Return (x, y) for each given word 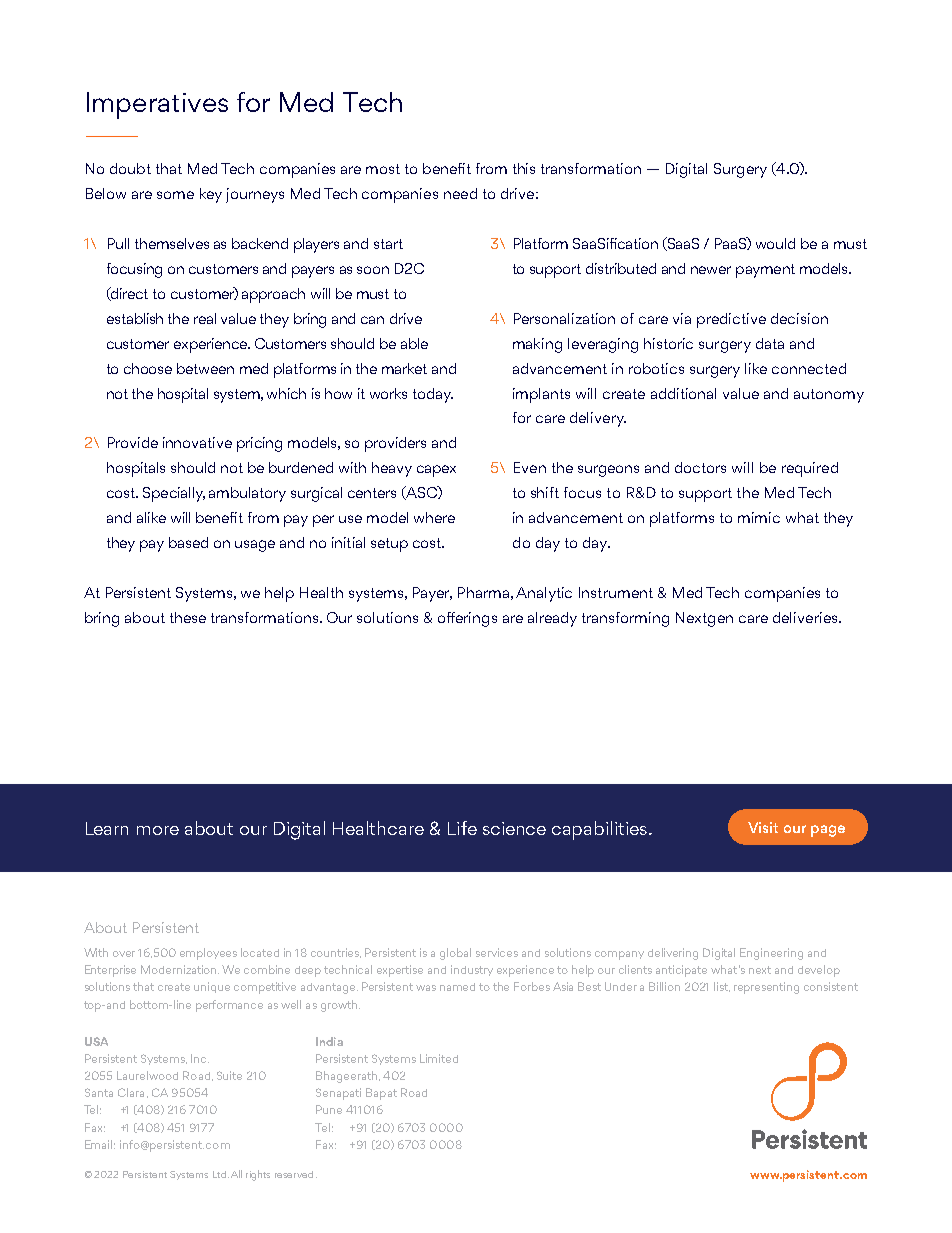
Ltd (219, 1174)
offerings (467, 619)
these (188, 617)
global (455, 954)
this (524, 168)
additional (683, 393)
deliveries (806, 617)
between (205, 368)
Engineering (771, 954)
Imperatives (157, 105)
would (775, 243)
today (433, 395)
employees (208, 954)
